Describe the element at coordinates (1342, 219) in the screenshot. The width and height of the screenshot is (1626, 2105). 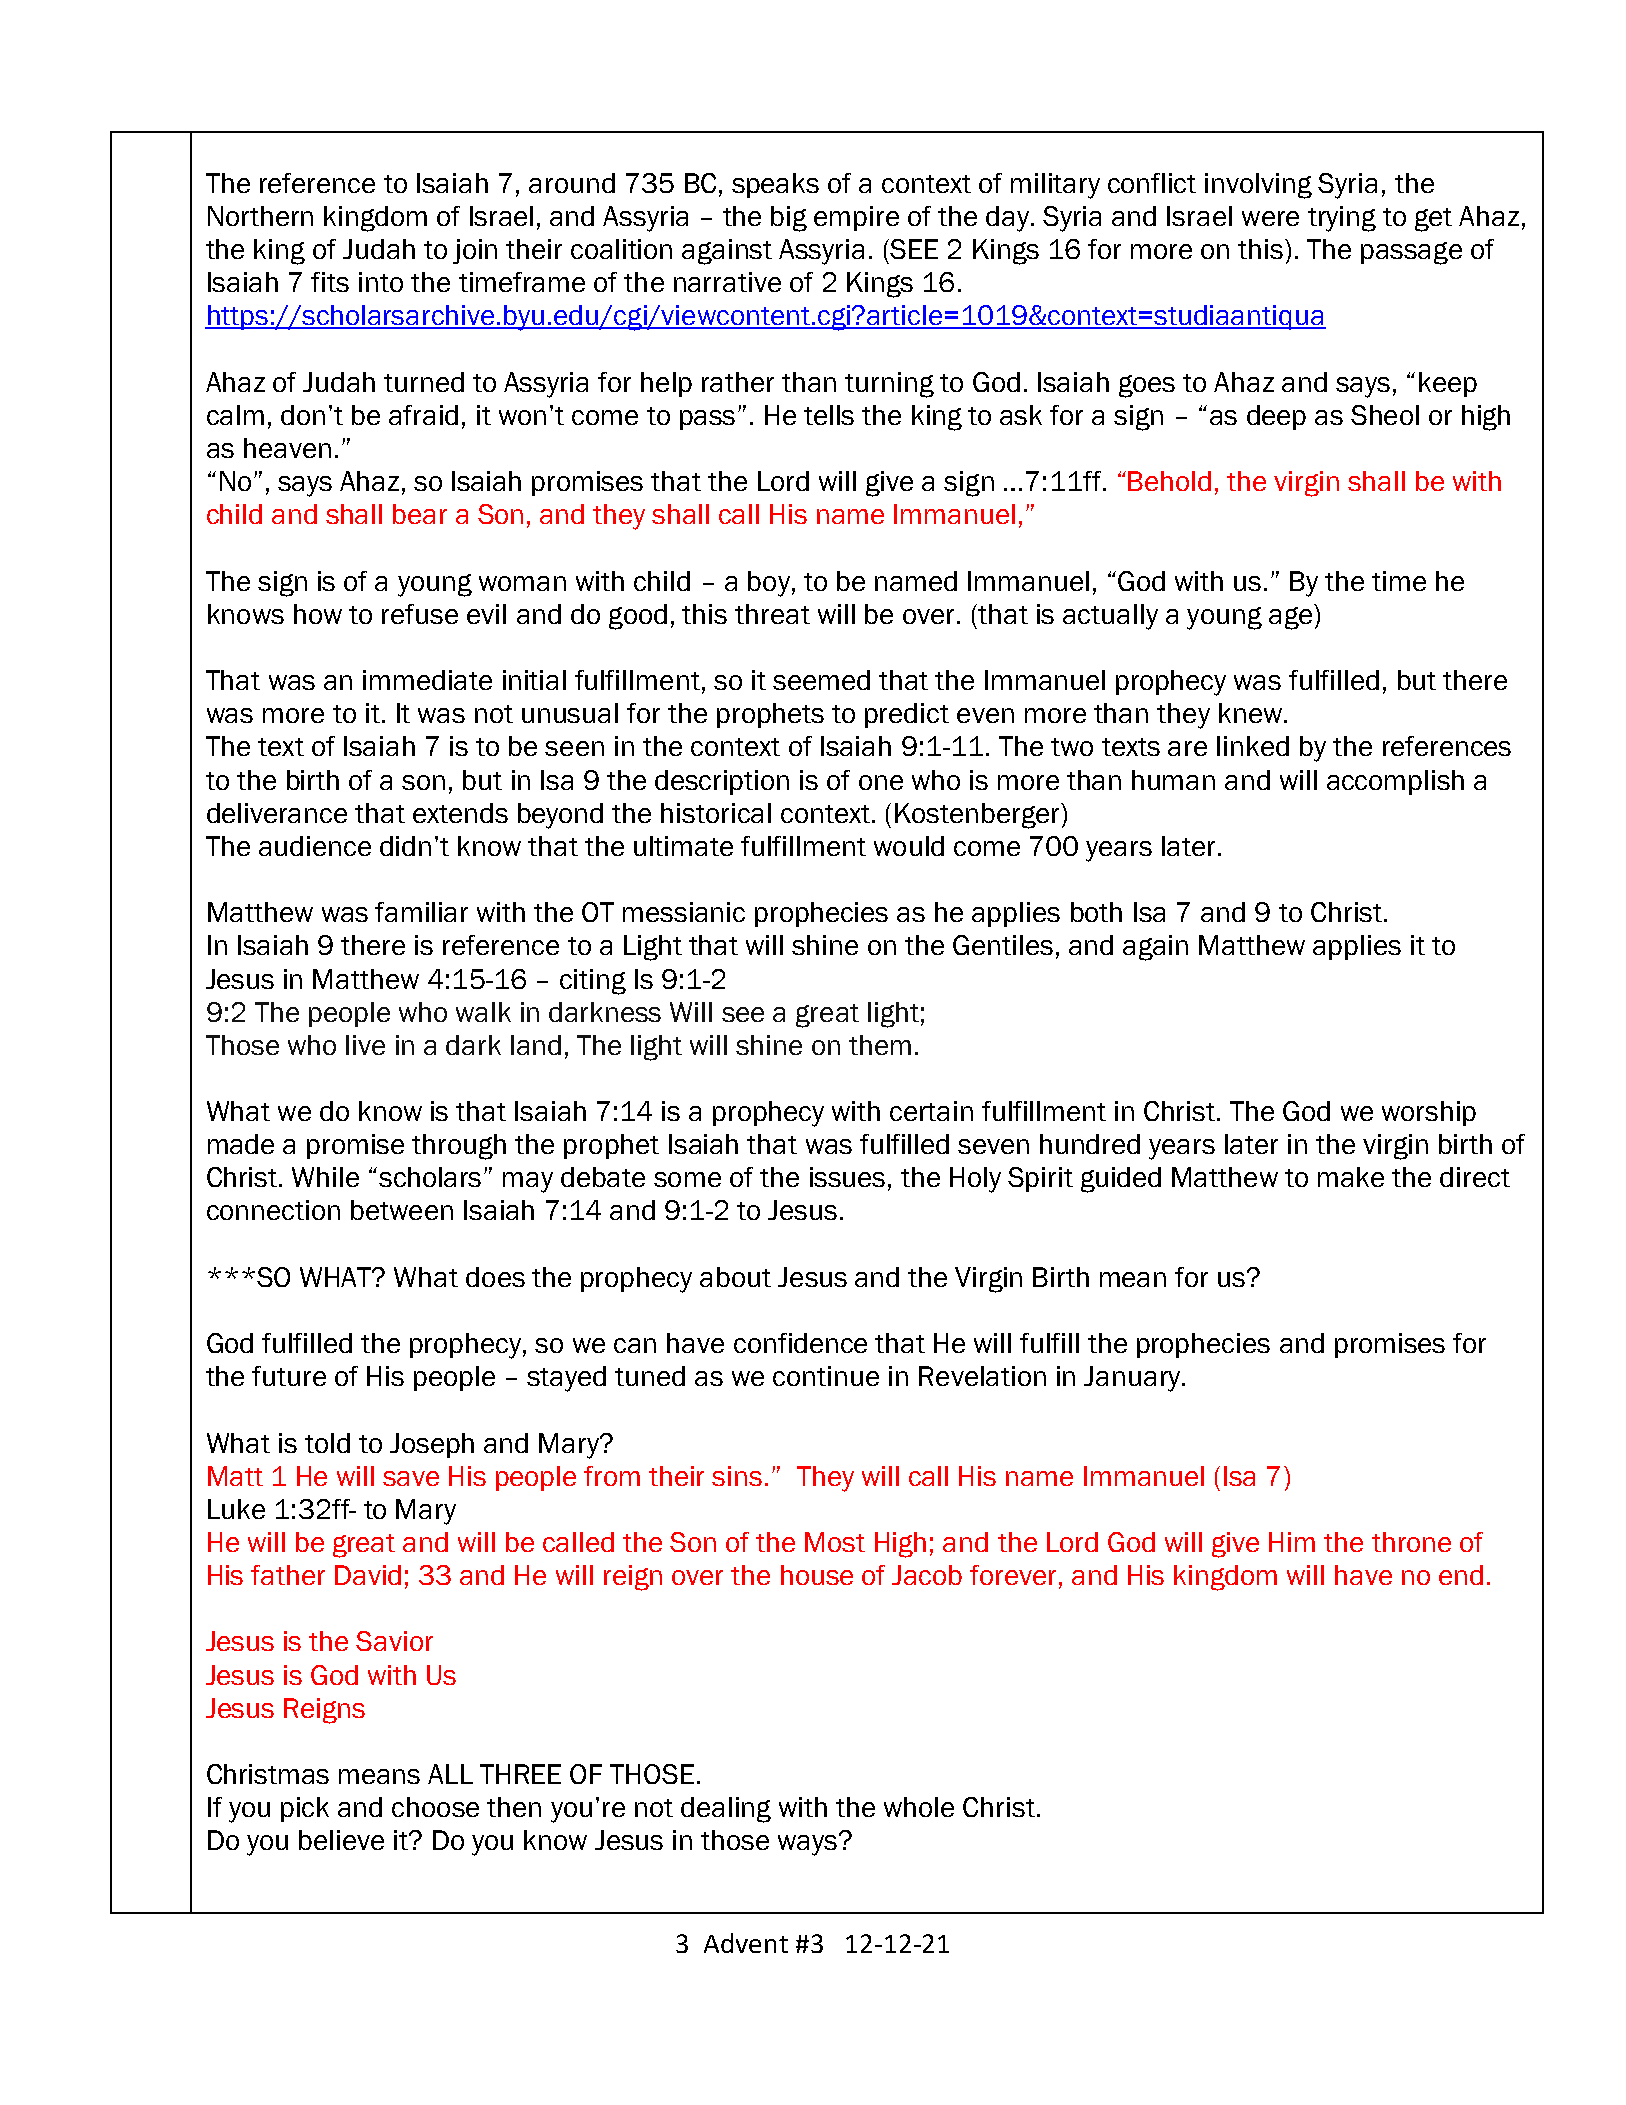
I see `trying` at that location.
